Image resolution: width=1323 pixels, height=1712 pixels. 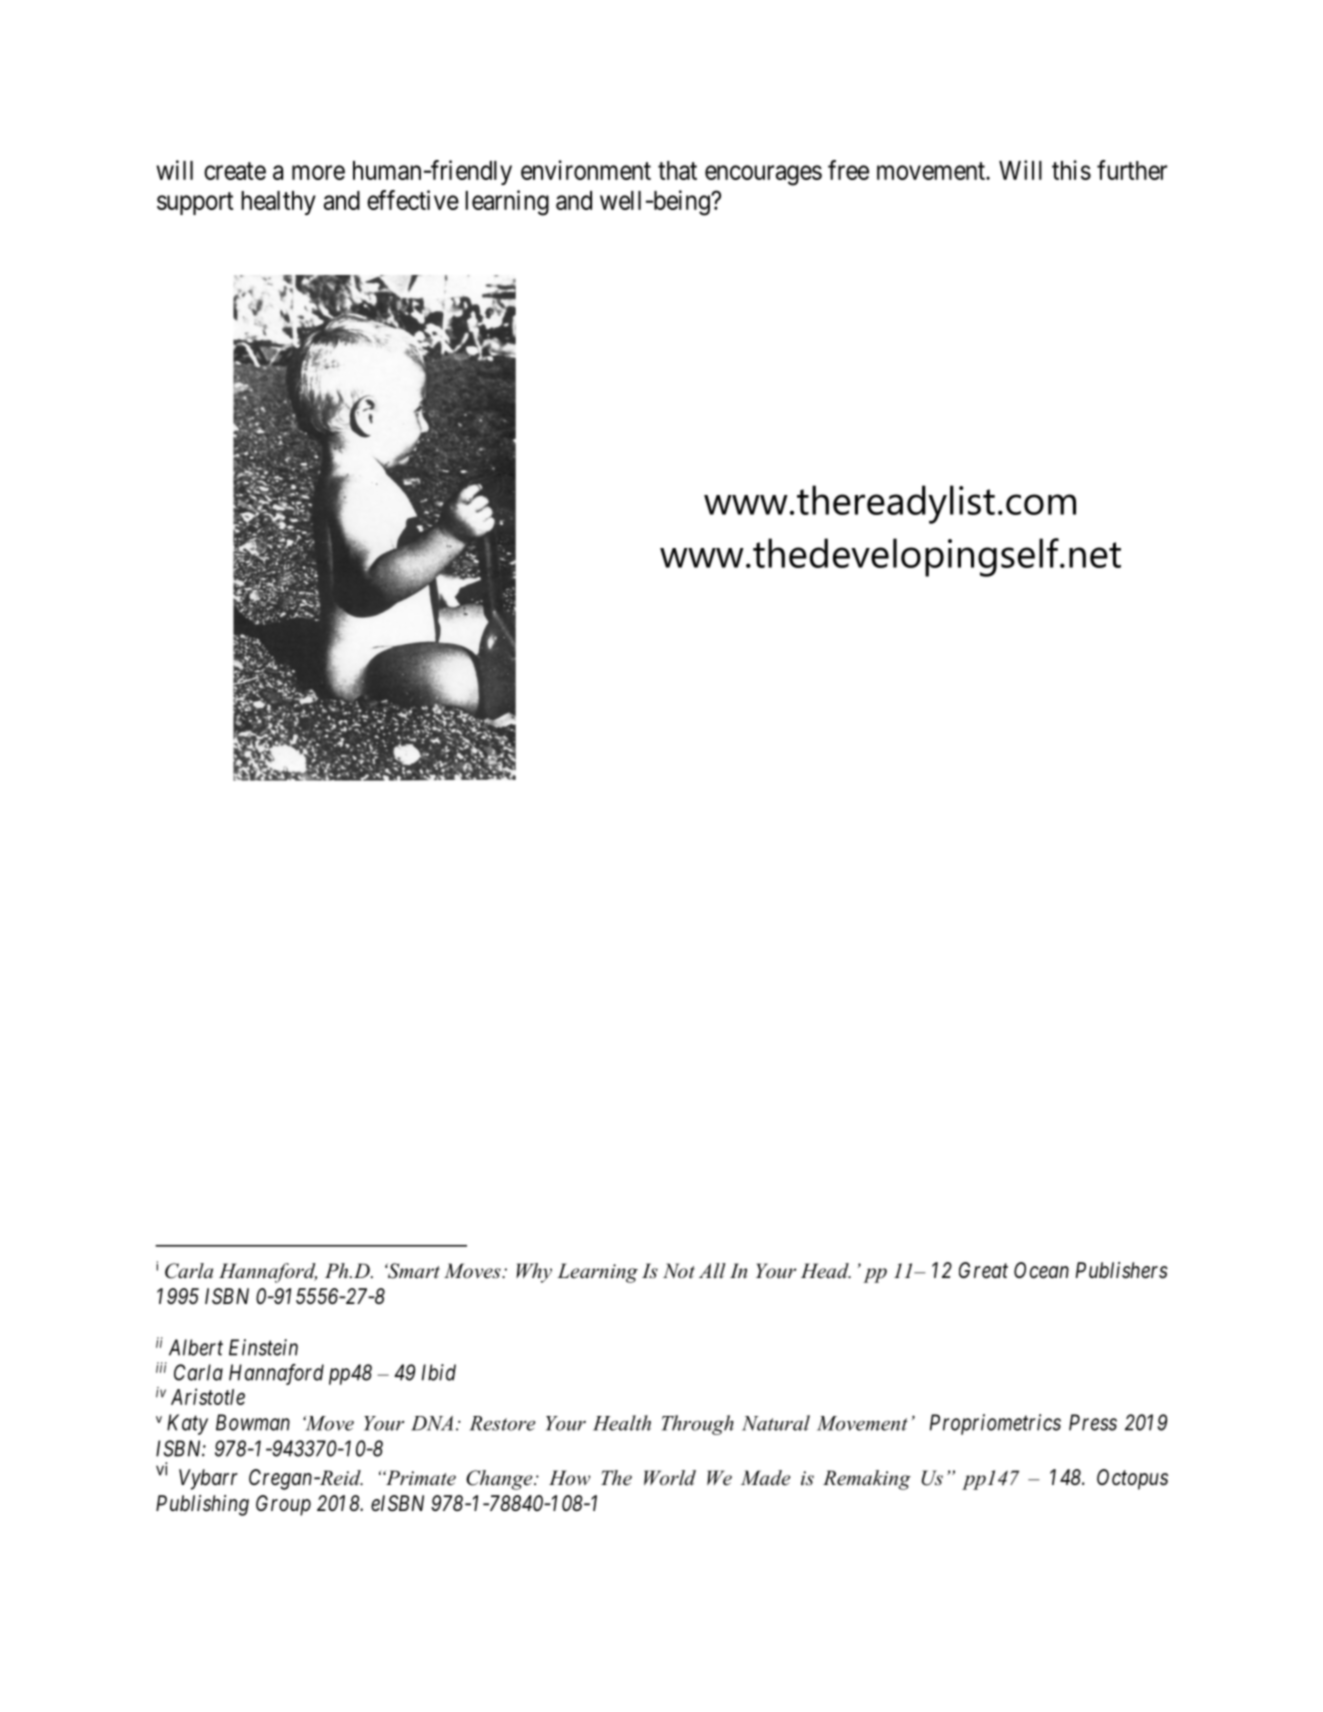 I want to click on environment, so click(x=586, y=170).
